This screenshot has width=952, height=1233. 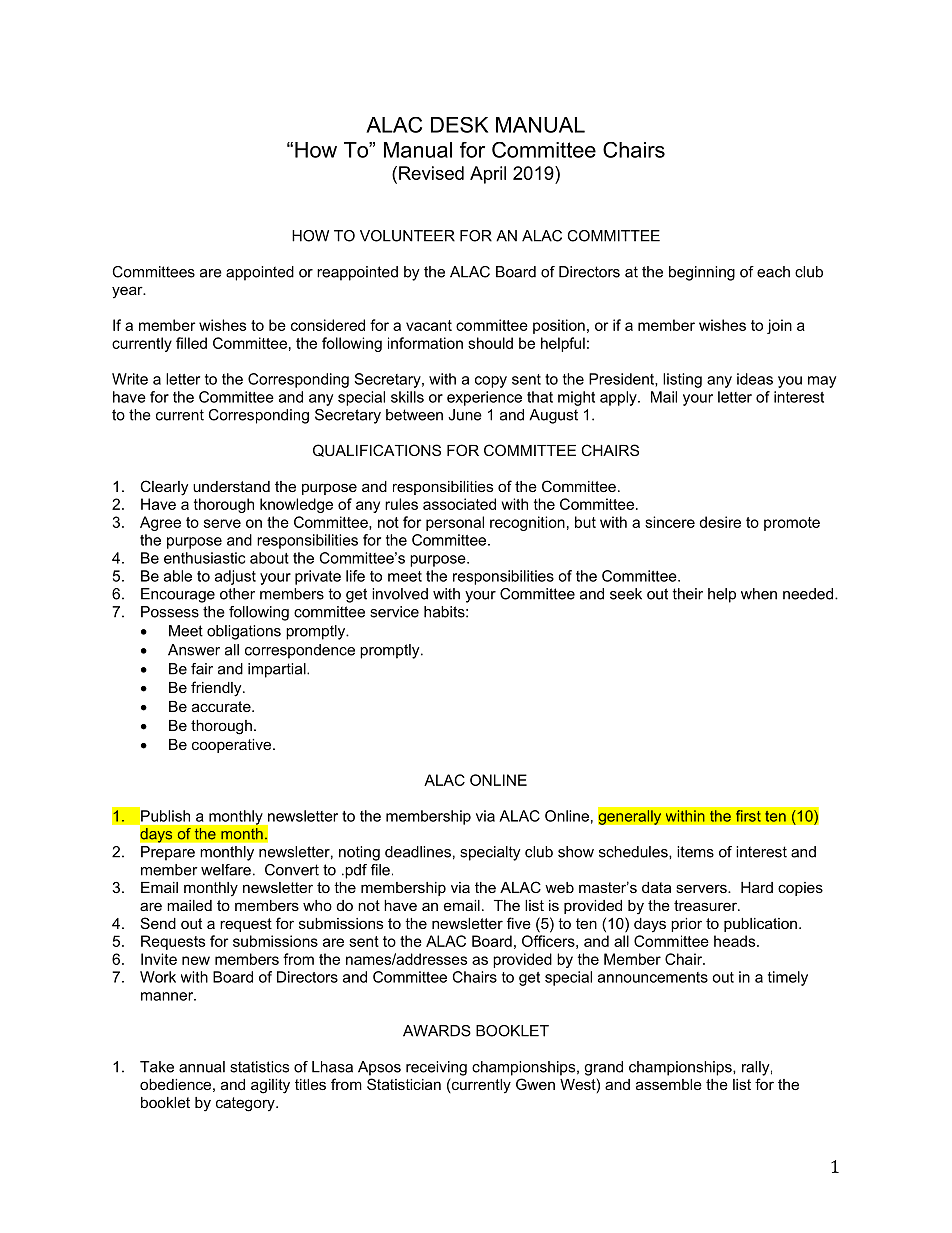 What do you see at coordinates (191, 343) in the screenshot?
I see `filled` at bounding box center [191, 343].
